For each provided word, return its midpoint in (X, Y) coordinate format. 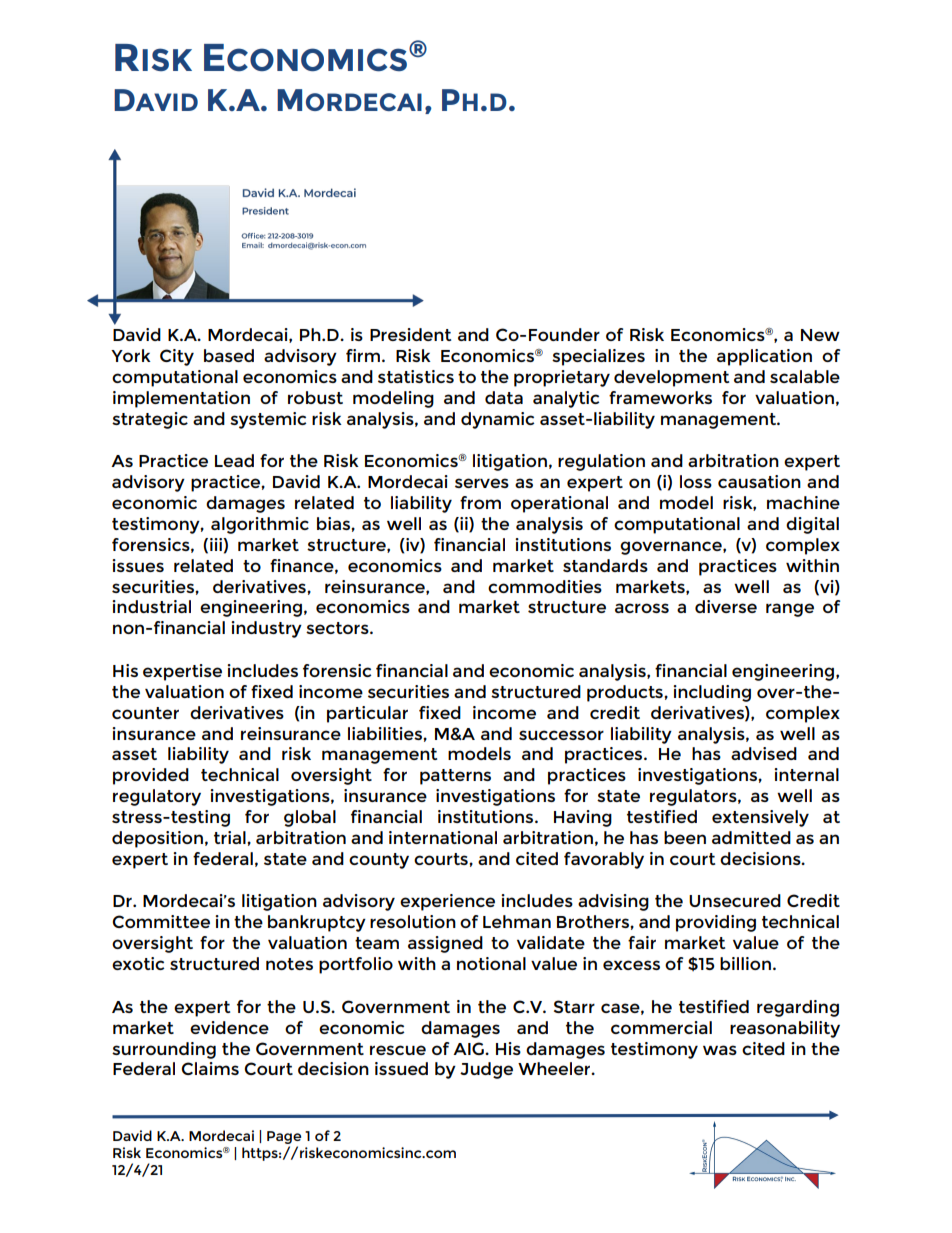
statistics (416, 376)
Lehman (517, 921)
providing (716, 923)
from (480, 502)
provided (151, 776)
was (720, 1050)
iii (217, 544)
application (764, 357)
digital (812, 525)
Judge (486, 1070)
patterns (455, 777)
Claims (210, 1068)
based (229, 355)
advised (764, 753)
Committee (161, 921)
